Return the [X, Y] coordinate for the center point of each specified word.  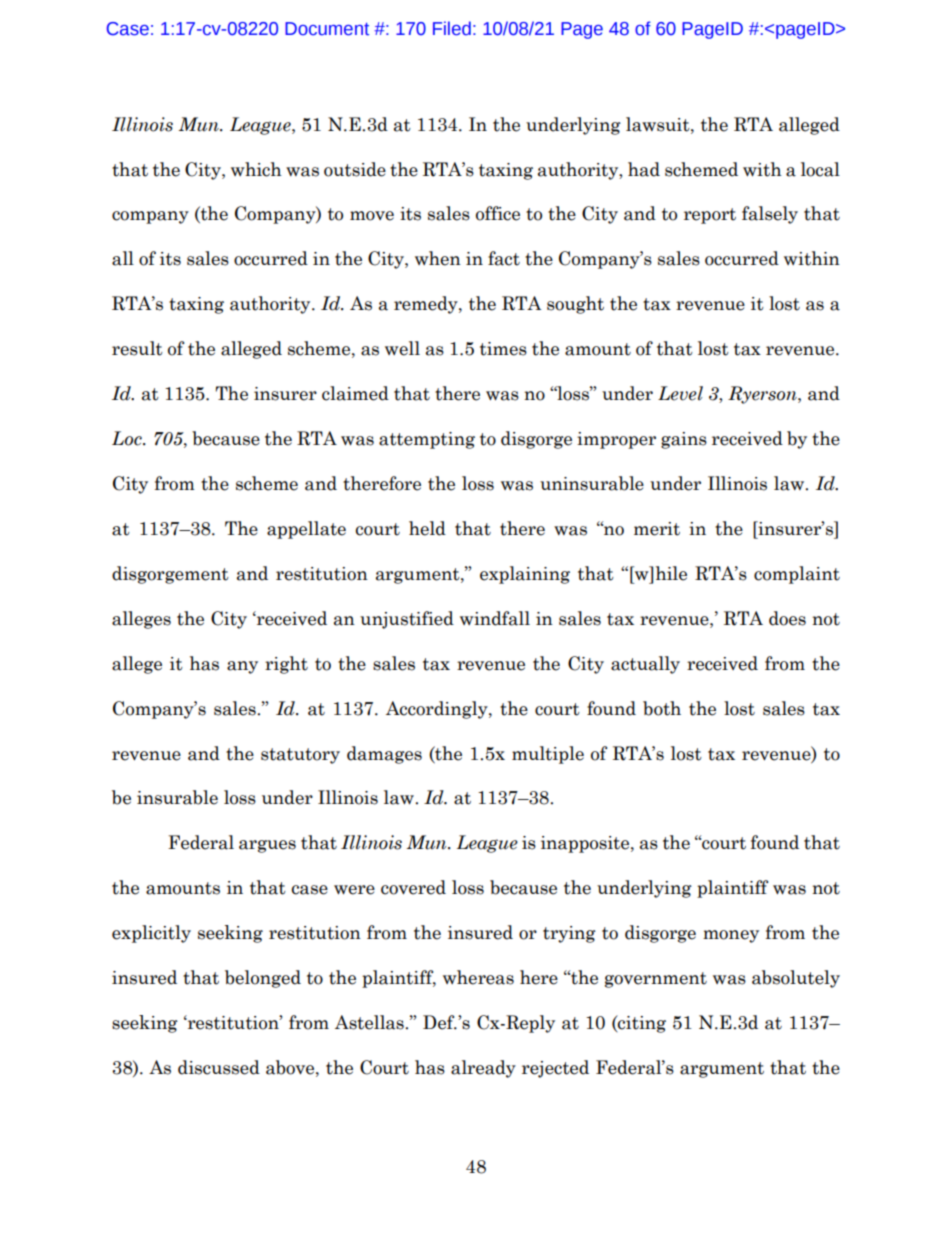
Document [327, 29]
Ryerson [763, 395]
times [503, 349]
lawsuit [659, 124]
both [662, 708]
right [286, 665]
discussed [219, 1067]
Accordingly [438, 710]
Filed [452, 28]
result [137, 348]
